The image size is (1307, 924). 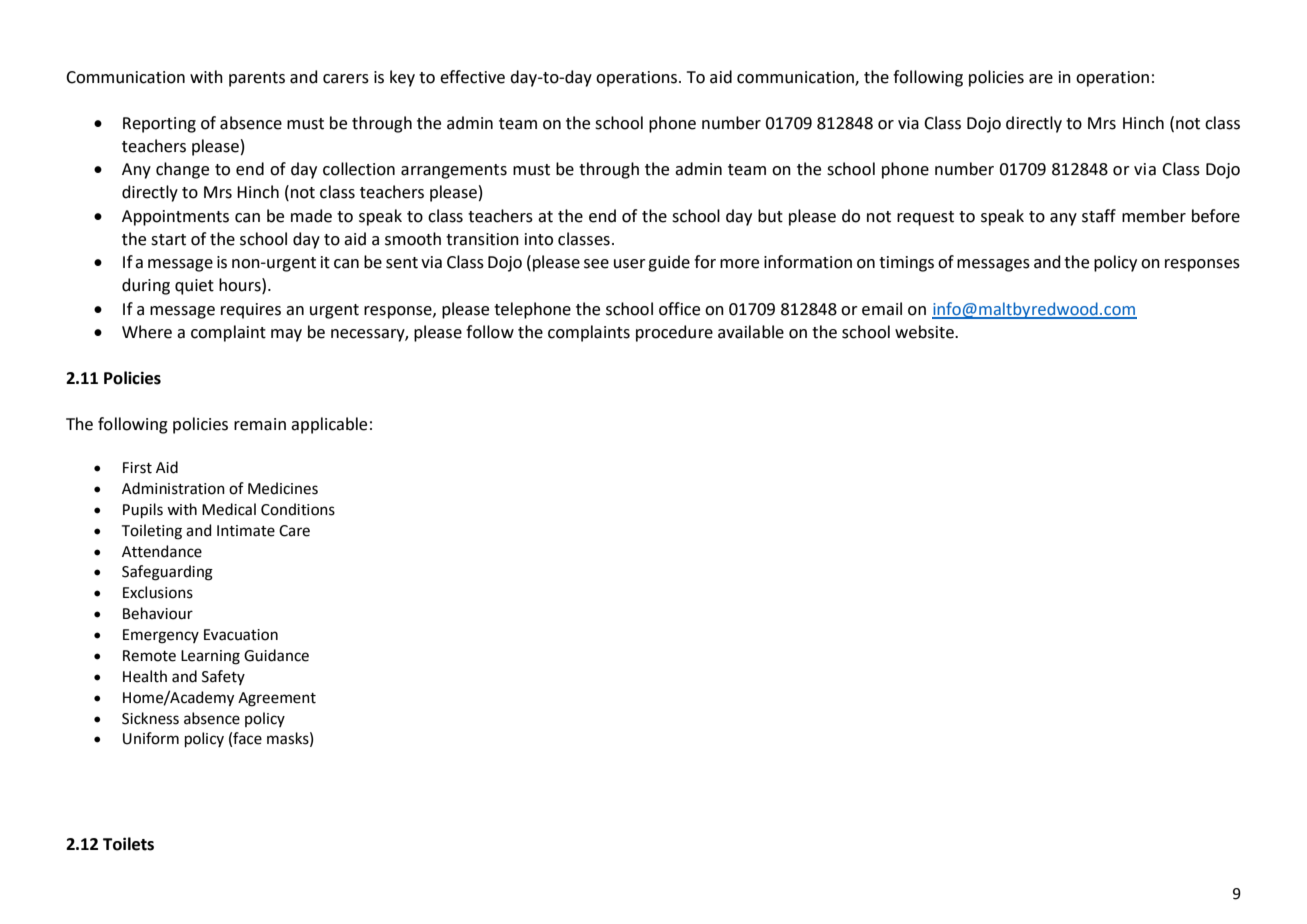 What do you see at coordinates (925, 332) in the screenshot?
I see `website` at bounding box center [925, 332].
